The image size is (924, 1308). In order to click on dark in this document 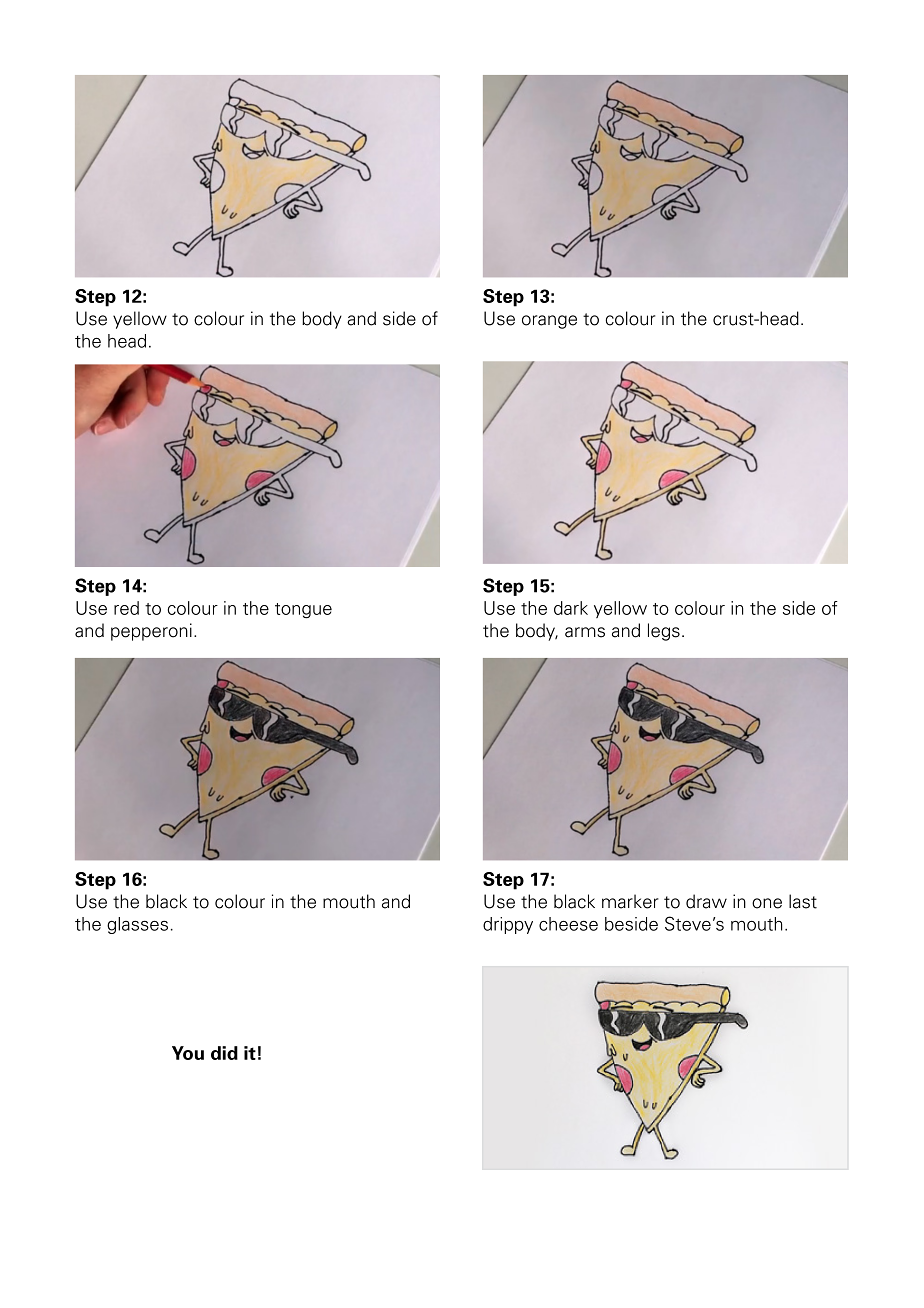, I will do `click(571, 608)`.
